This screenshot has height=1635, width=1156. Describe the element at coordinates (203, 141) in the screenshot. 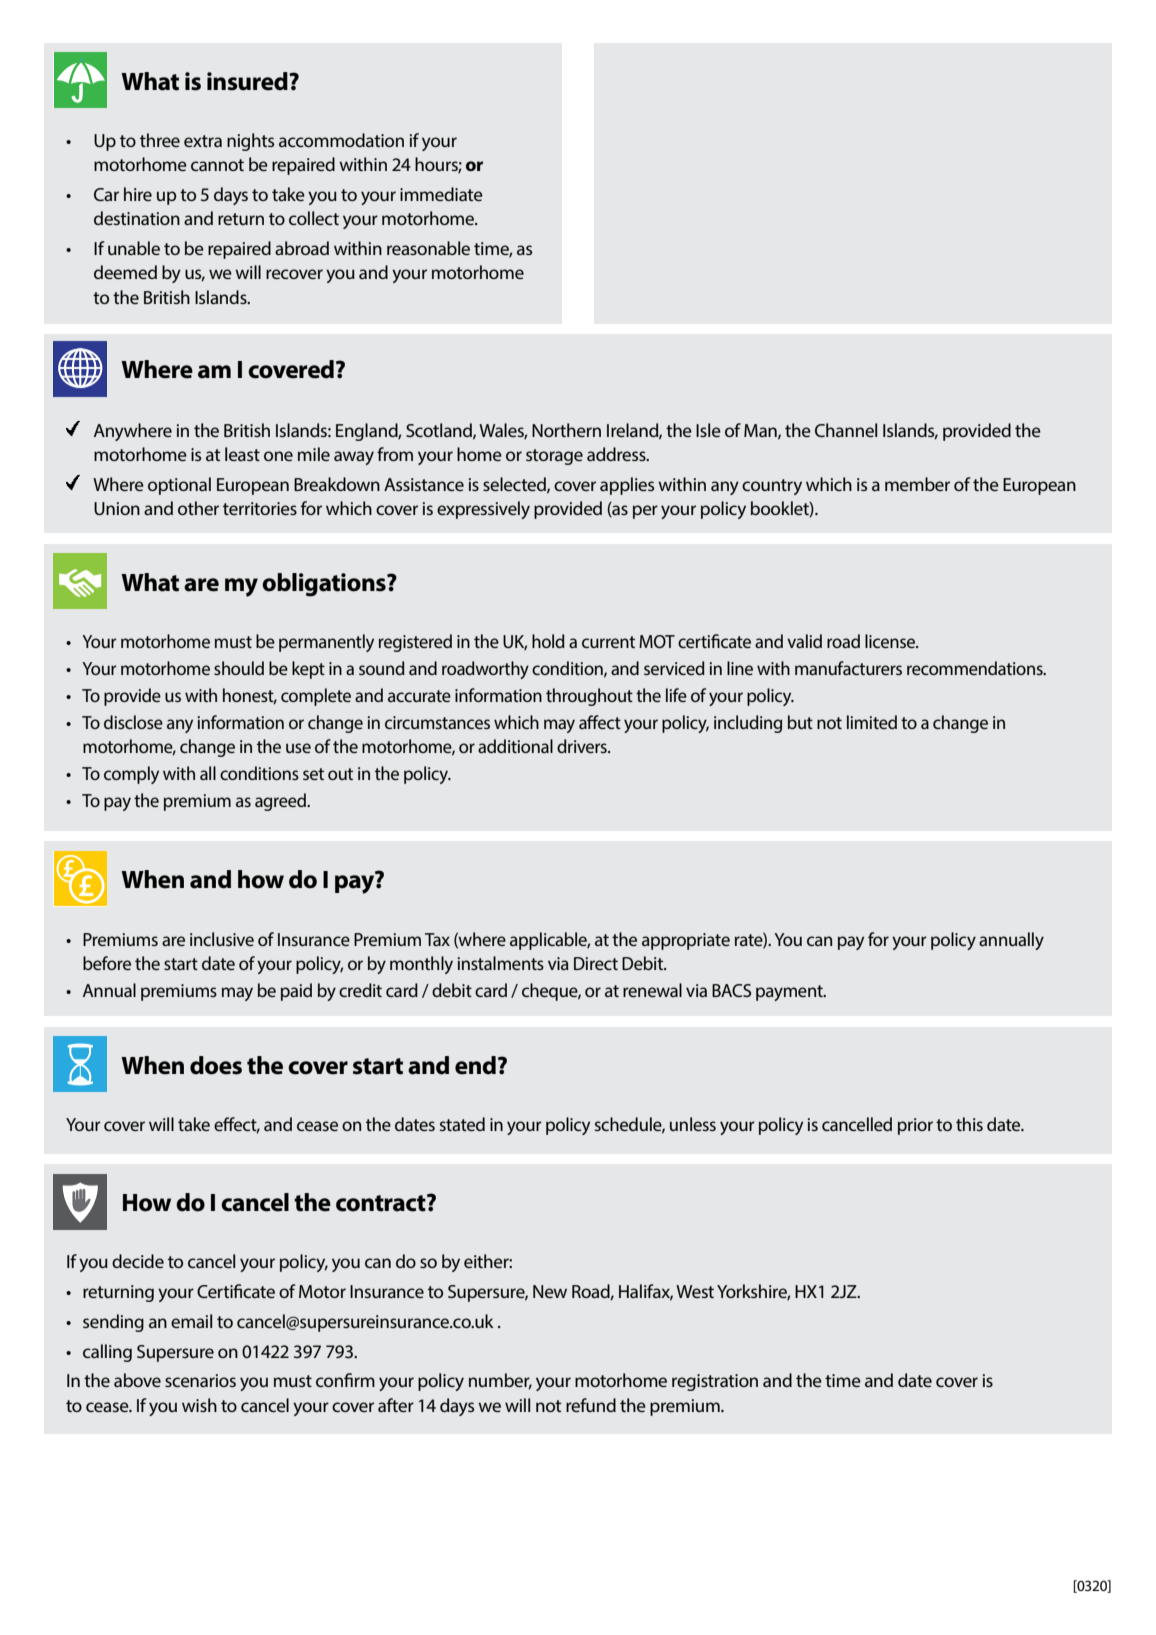

I see `extra` at that location.
